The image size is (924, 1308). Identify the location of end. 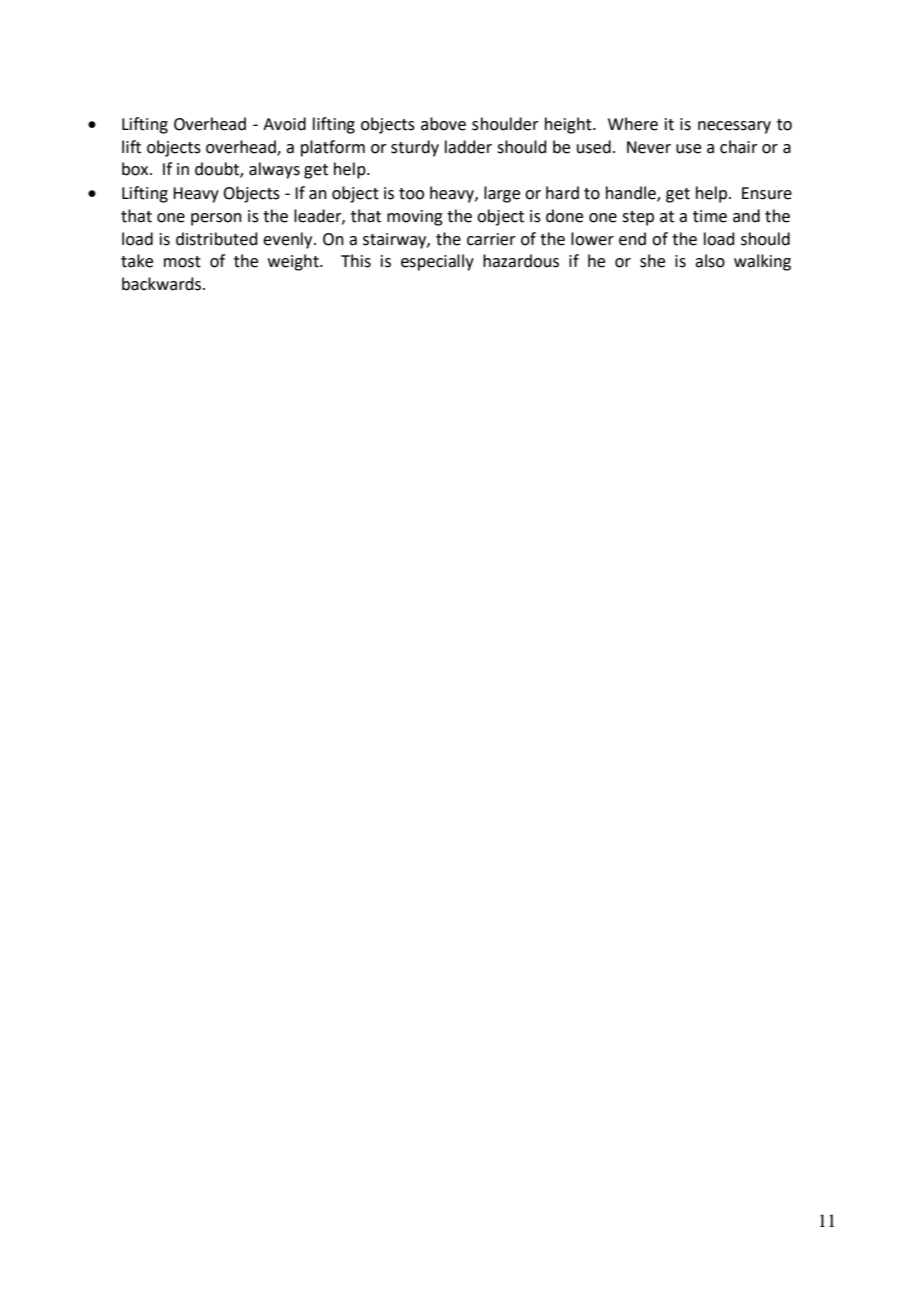
(632, 239).
